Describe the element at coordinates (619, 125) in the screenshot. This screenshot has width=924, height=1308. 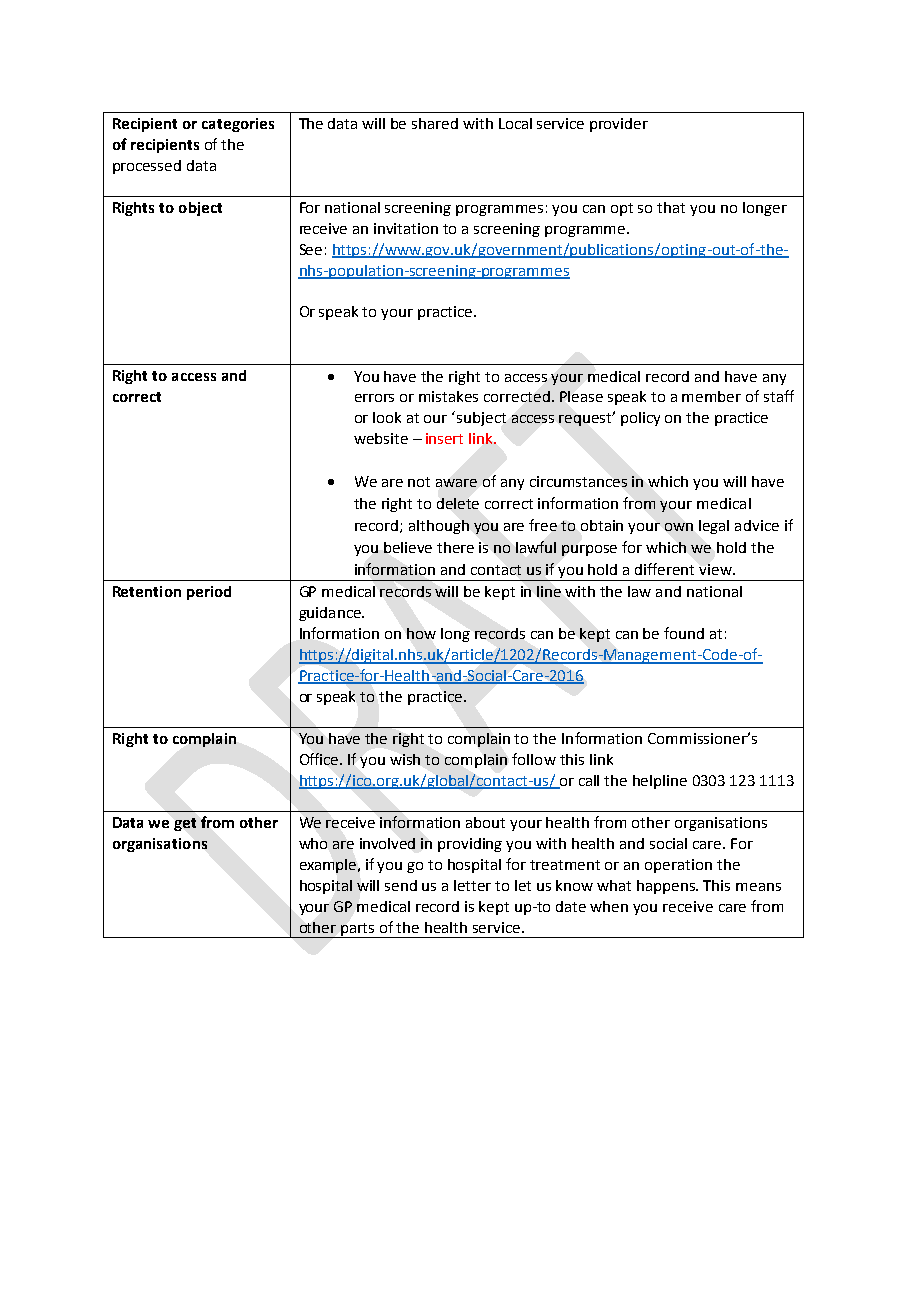
I see `provider` at that location.
